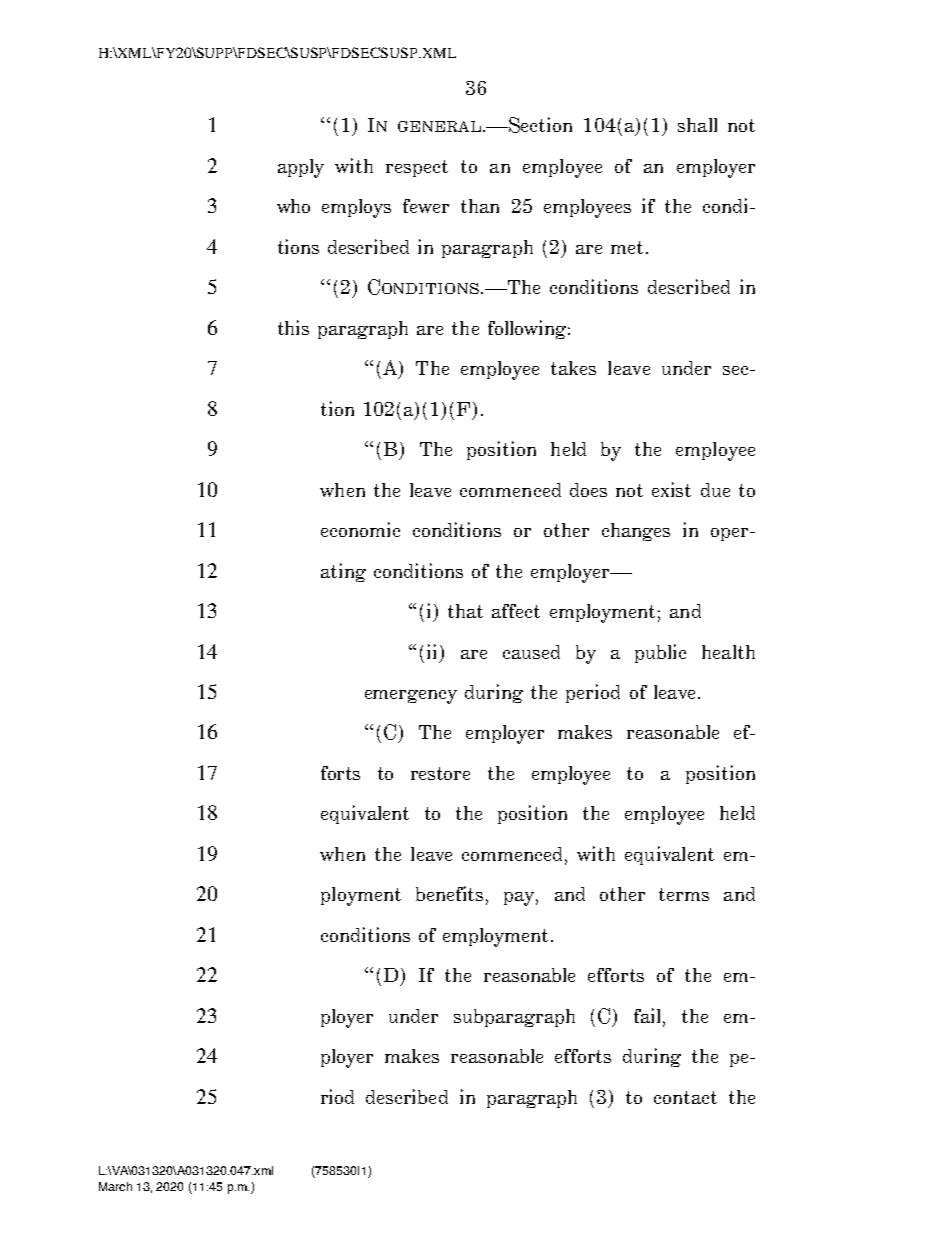 The width and height of the page is (952, 1233). Describe the element at coordinates (360, 529) in the page. I see `economic` at that location.
